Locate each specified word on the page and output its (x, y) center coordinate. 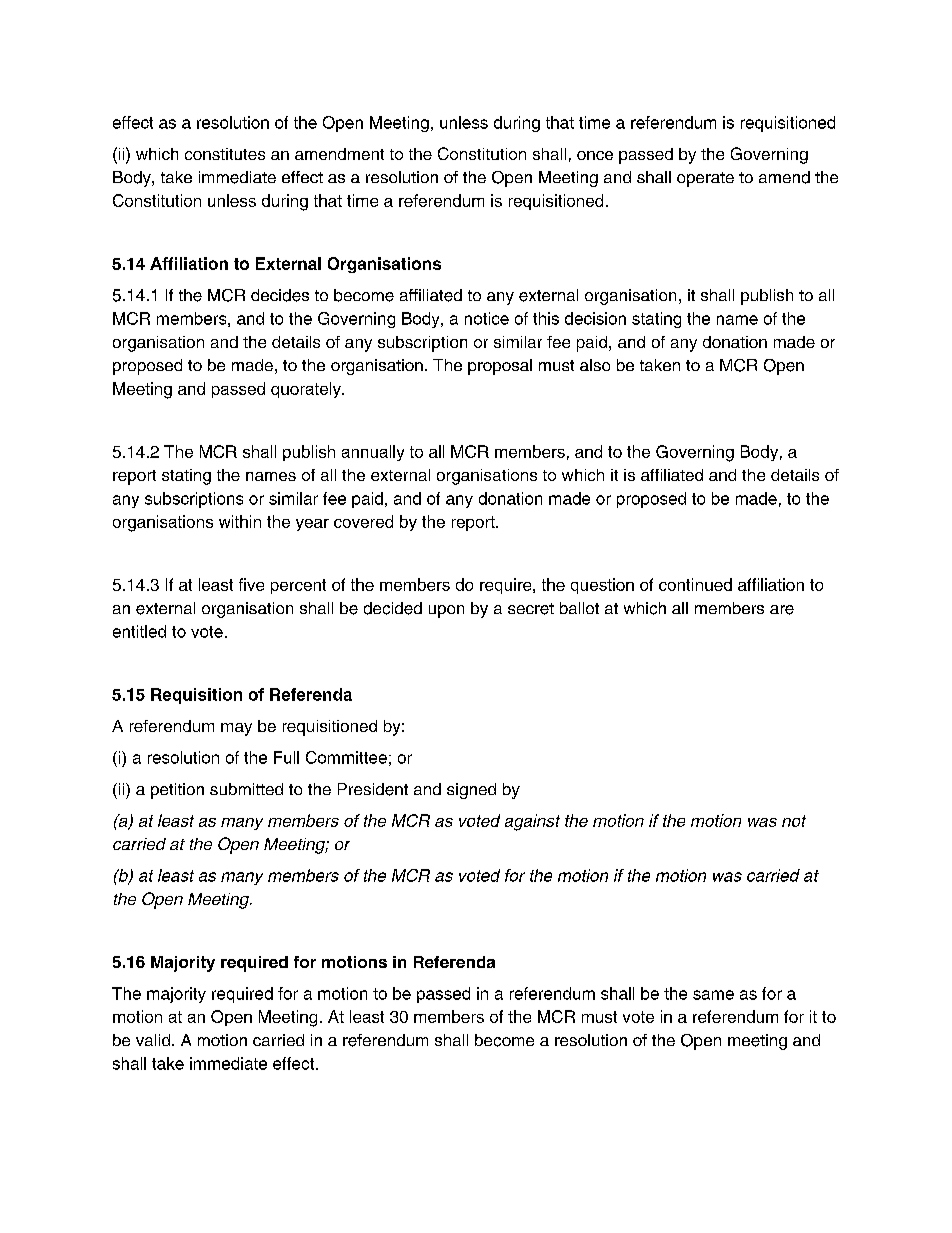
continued (695, 584)
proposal (500, 367)
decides (280, 295)
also (595, 365)
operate (705, 179)
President (373, 789)
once (595, 155)
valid (153, 1040)
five (251, 584)
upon (446, 611)
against (532, 822)
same (713, 995)
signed (471, 791)
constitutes (225, 154)
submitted (246, 789)
